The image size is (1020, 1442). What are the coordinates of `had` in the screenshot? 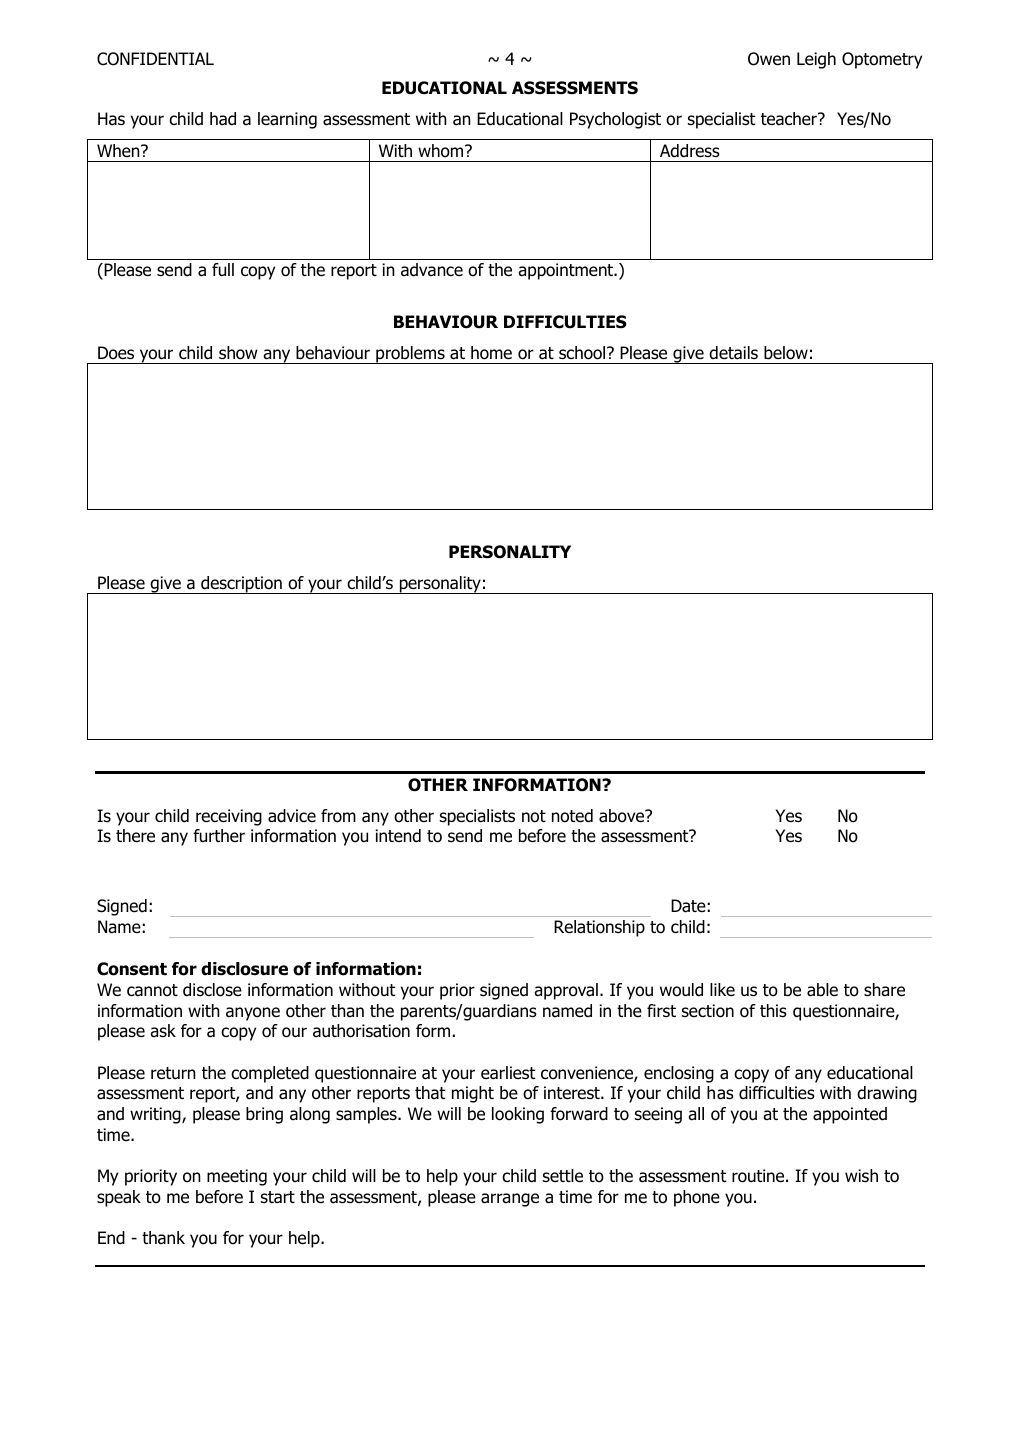 It's located at (223, 119).
